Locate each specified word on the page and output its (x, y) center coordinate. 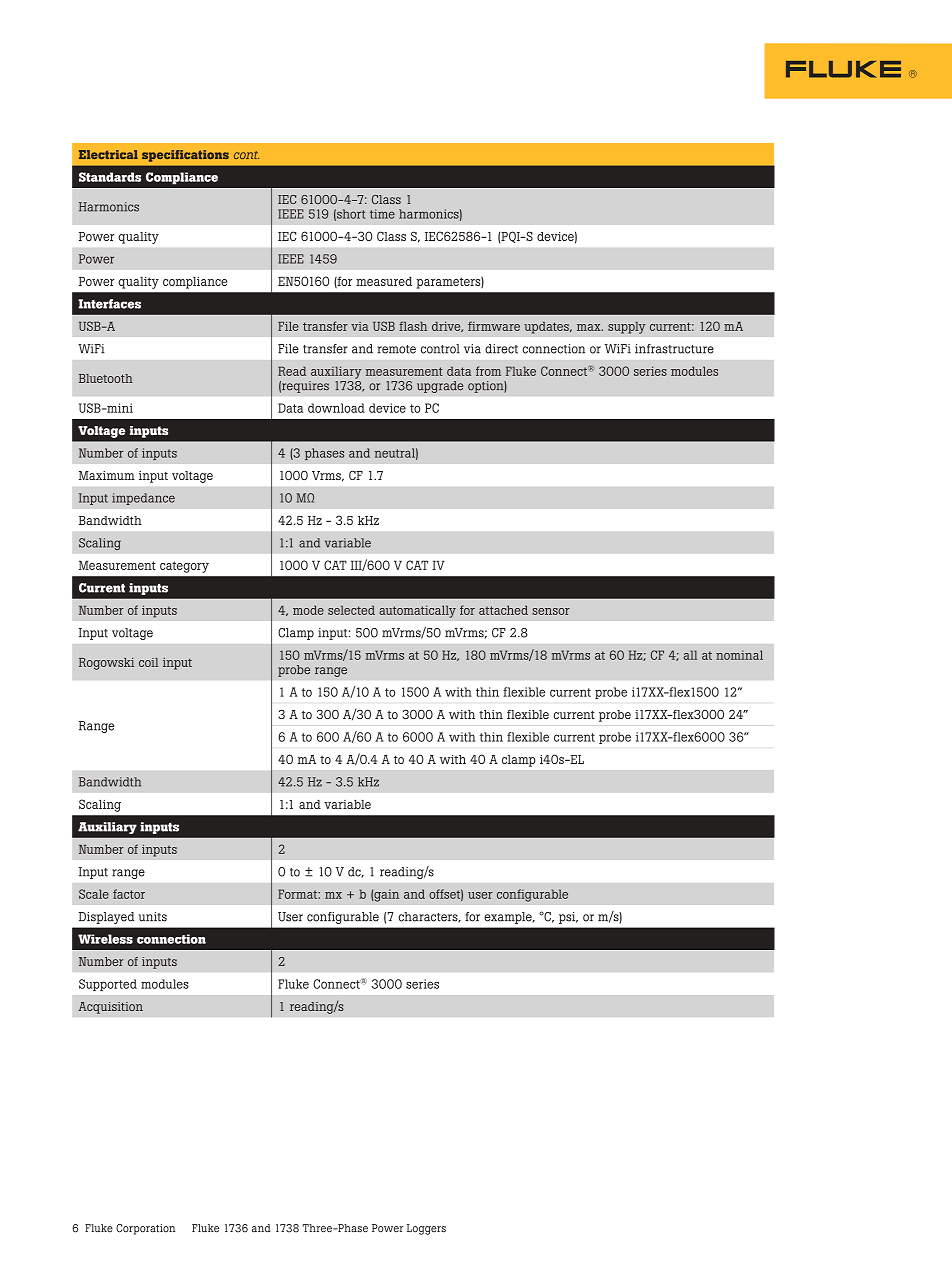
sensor (551, 611)
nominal (739, 655)
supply (626, 328)
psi (568, 918)
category (184, 567)
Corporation (145, 1229)
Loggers (426, 1229)
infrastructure (674, 349)
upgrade (440, 387)
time (382, 214)
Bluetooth (106, 378)
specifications (185, 156)
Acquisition (110, 1008)
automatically (417, 611)
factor (129, 894)
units (153, 917)
